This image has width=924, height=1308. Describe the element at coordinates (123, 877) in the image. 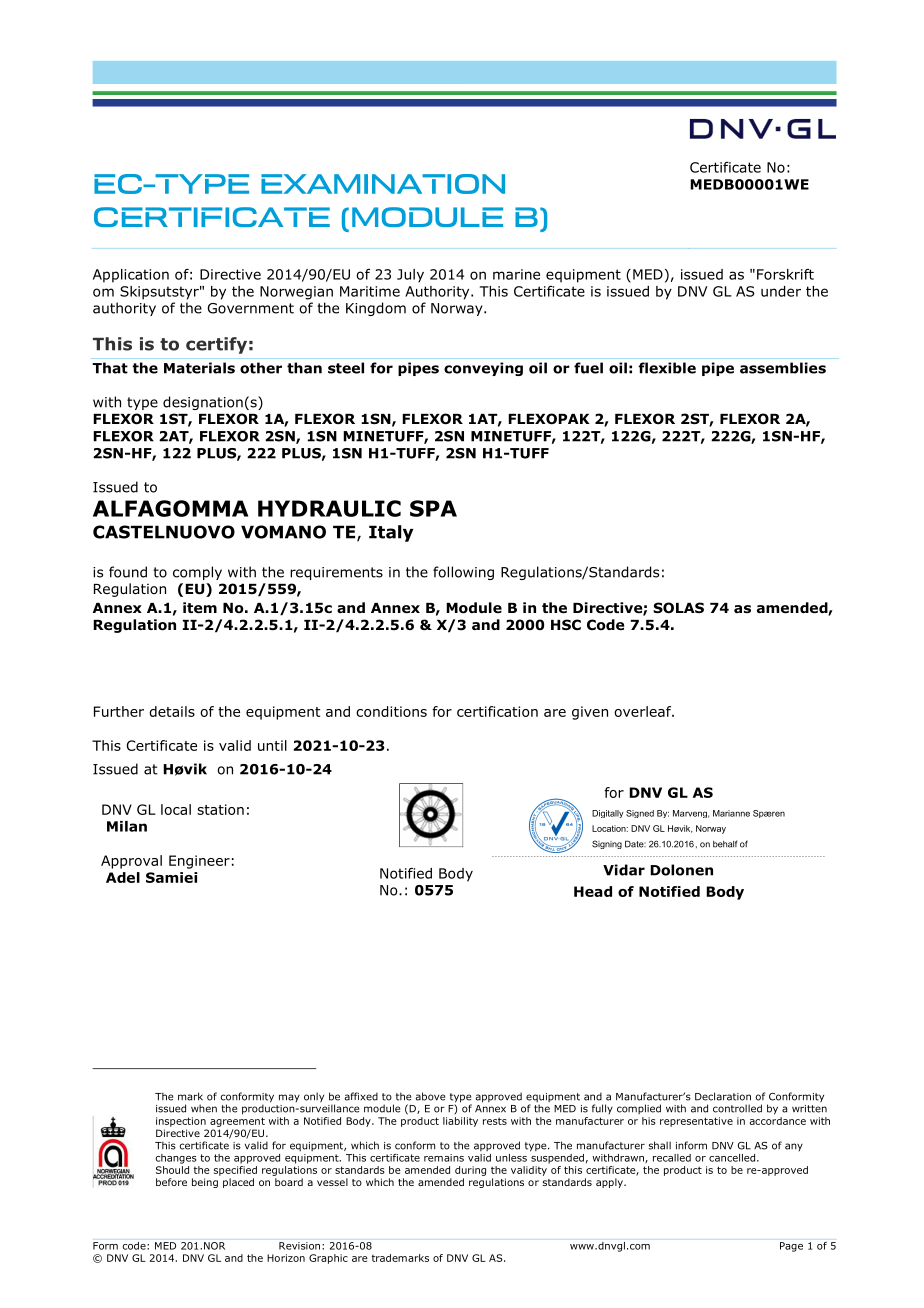

I see `Adel` at that location.
